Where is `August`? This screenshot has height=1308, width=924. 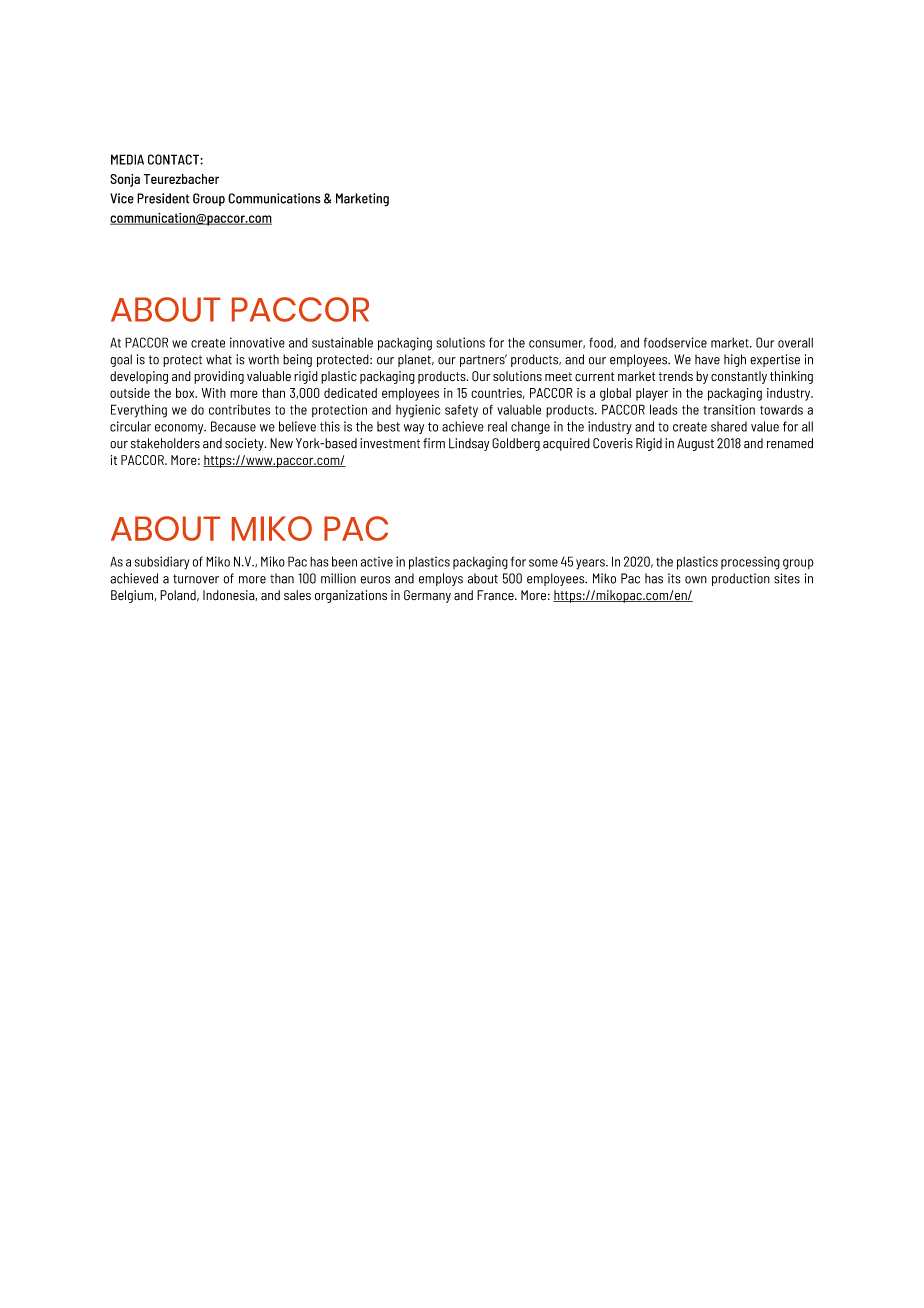 August is located at coordinates (695, 444).
